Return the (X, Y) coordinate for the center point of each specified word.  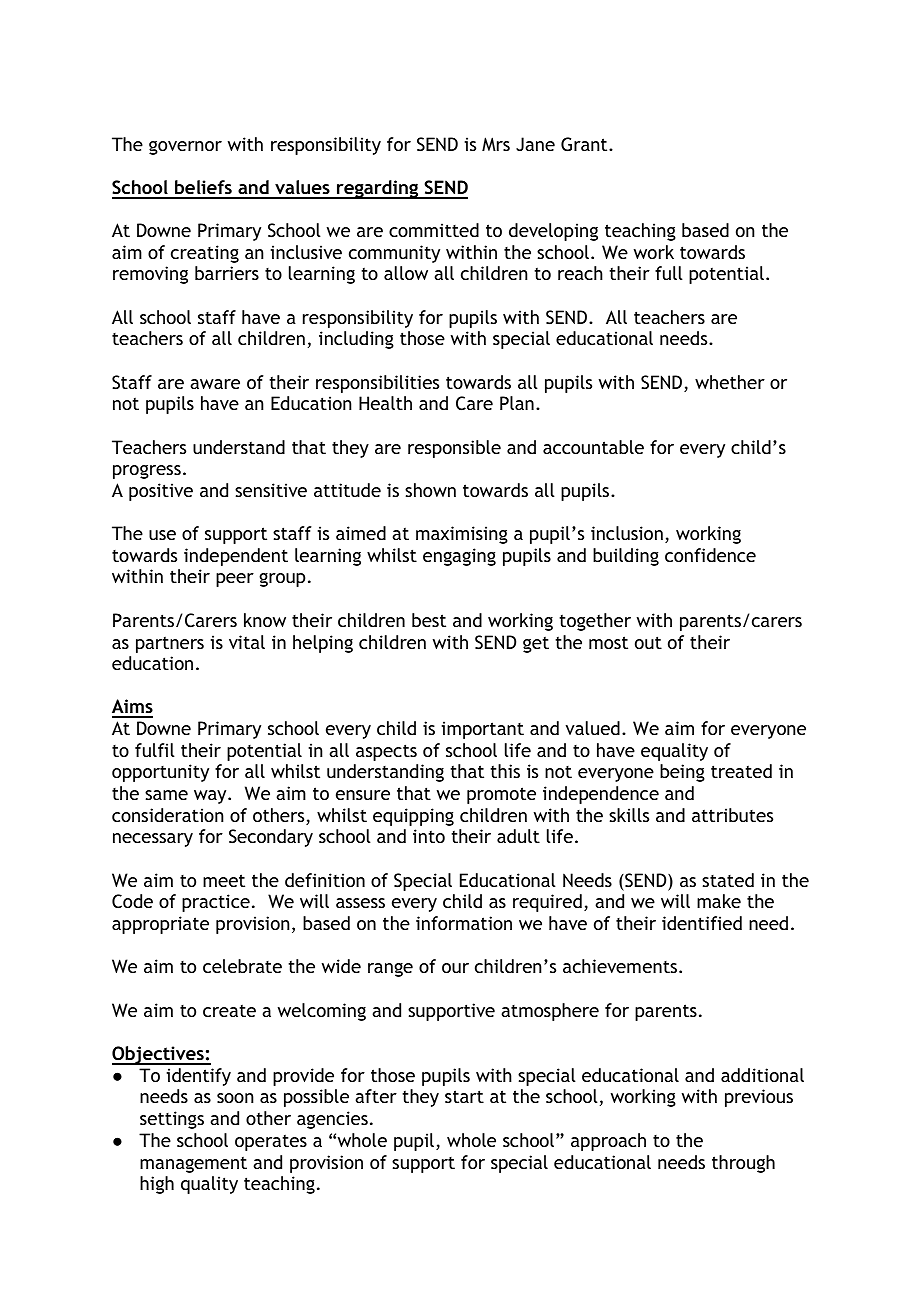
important (482, 730)
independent (236, 557)
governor (185, 148)
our (455, 968)
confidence (710, 555)
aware (215, 384)
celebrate (242, 966)
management (193, 1164)
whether (730, 382)
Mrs (496, 144)
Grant (585, 144)
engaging (459, 557)
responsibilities (377, 384)
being (682, 773)
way (211, 797)
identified (702, 923)
